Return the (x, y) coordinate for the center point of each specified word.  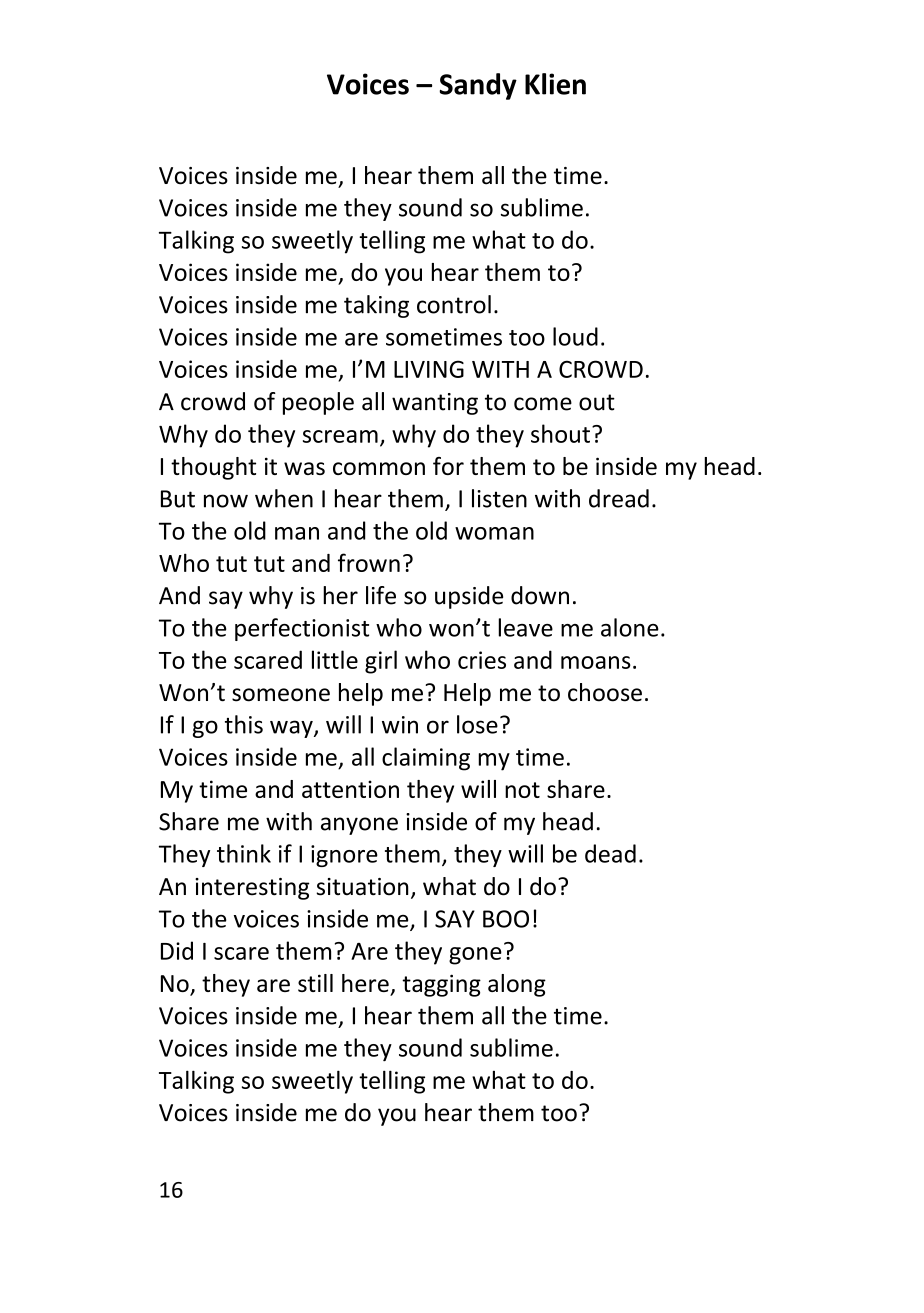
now (226, 501)
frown (369, 562)
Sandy (478, 86)
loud (575, 336)
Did (177, 950)
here (365, 983)
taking (376, 306)
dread (619, 498)
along (517, 985)
